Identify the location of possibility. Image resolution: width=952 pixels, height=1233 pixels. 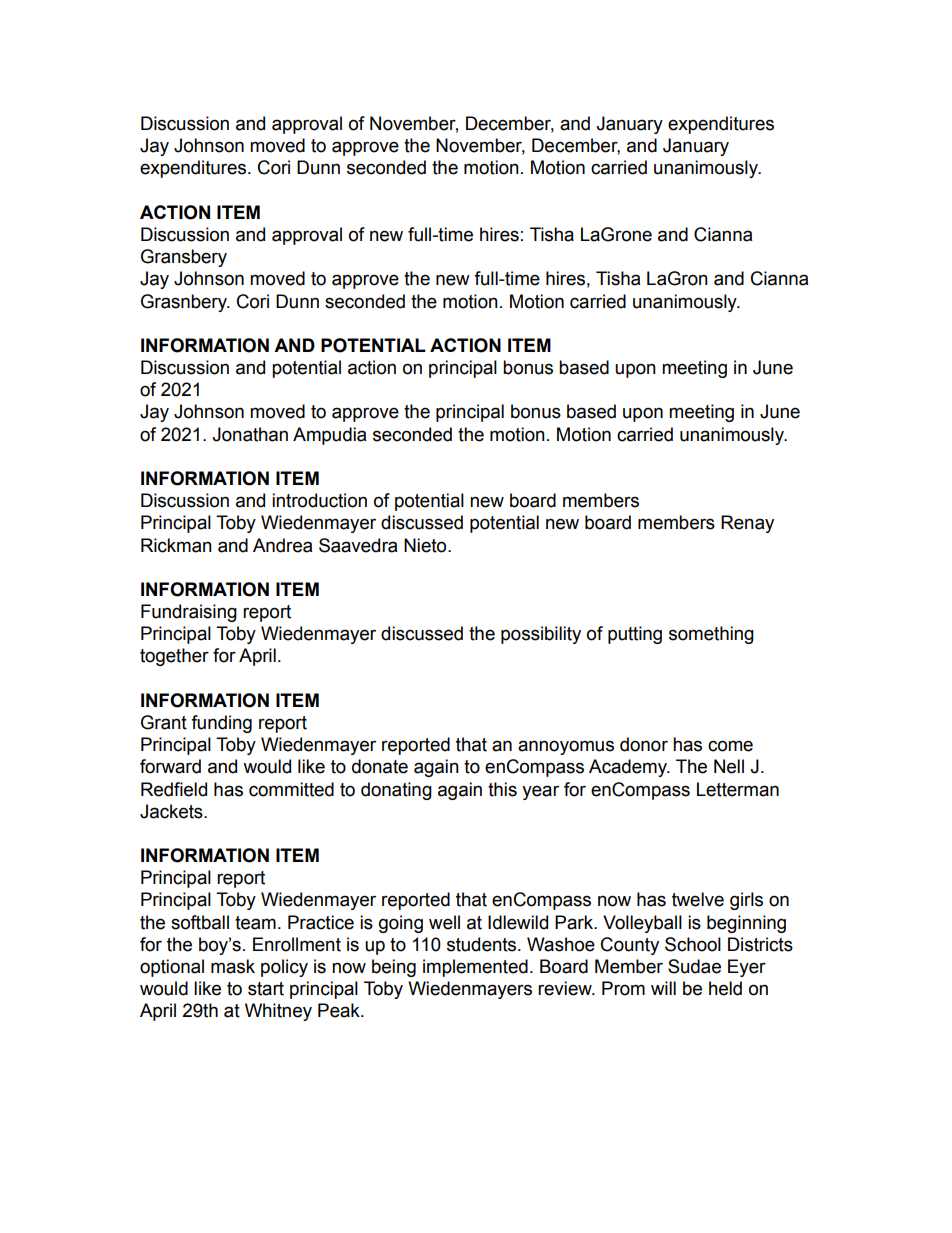
(541, 635).
